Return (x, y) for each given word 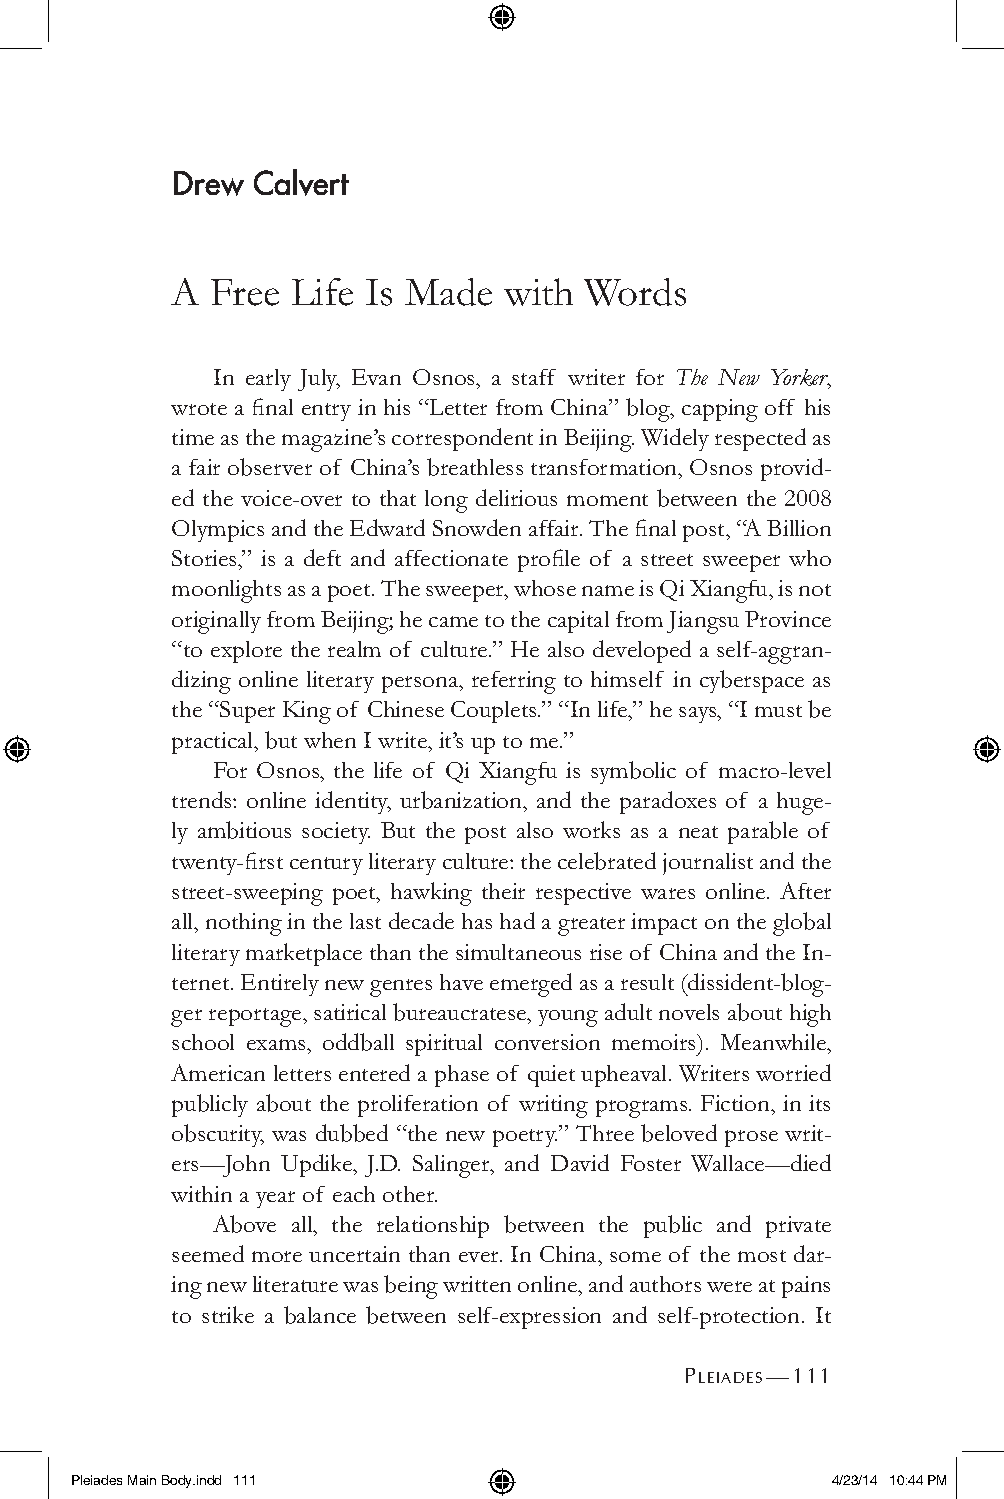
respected (760, 439)
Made (448, 292)
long (446, 501)
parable (763, 832)
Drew (209, 183)
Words (635, 292)
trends (203, 799)
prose (751, 1138)
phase (462, 1076)
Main (142, 1480)
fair (204, 467)
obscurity (218, 1135)
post (485, 835)
